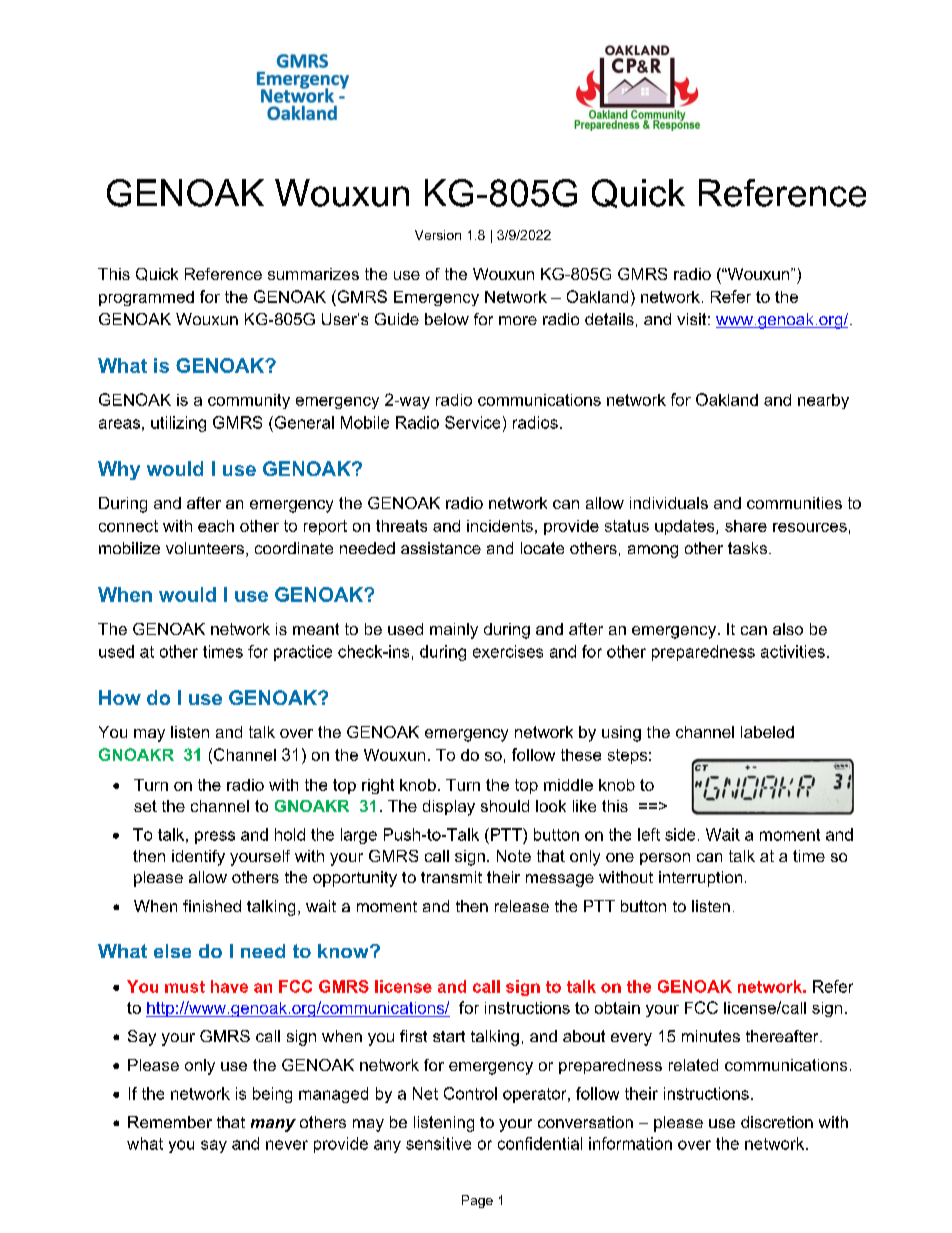  Describe the element at coordinates (205, 548) in the image. I see `volunteers` at that location.
